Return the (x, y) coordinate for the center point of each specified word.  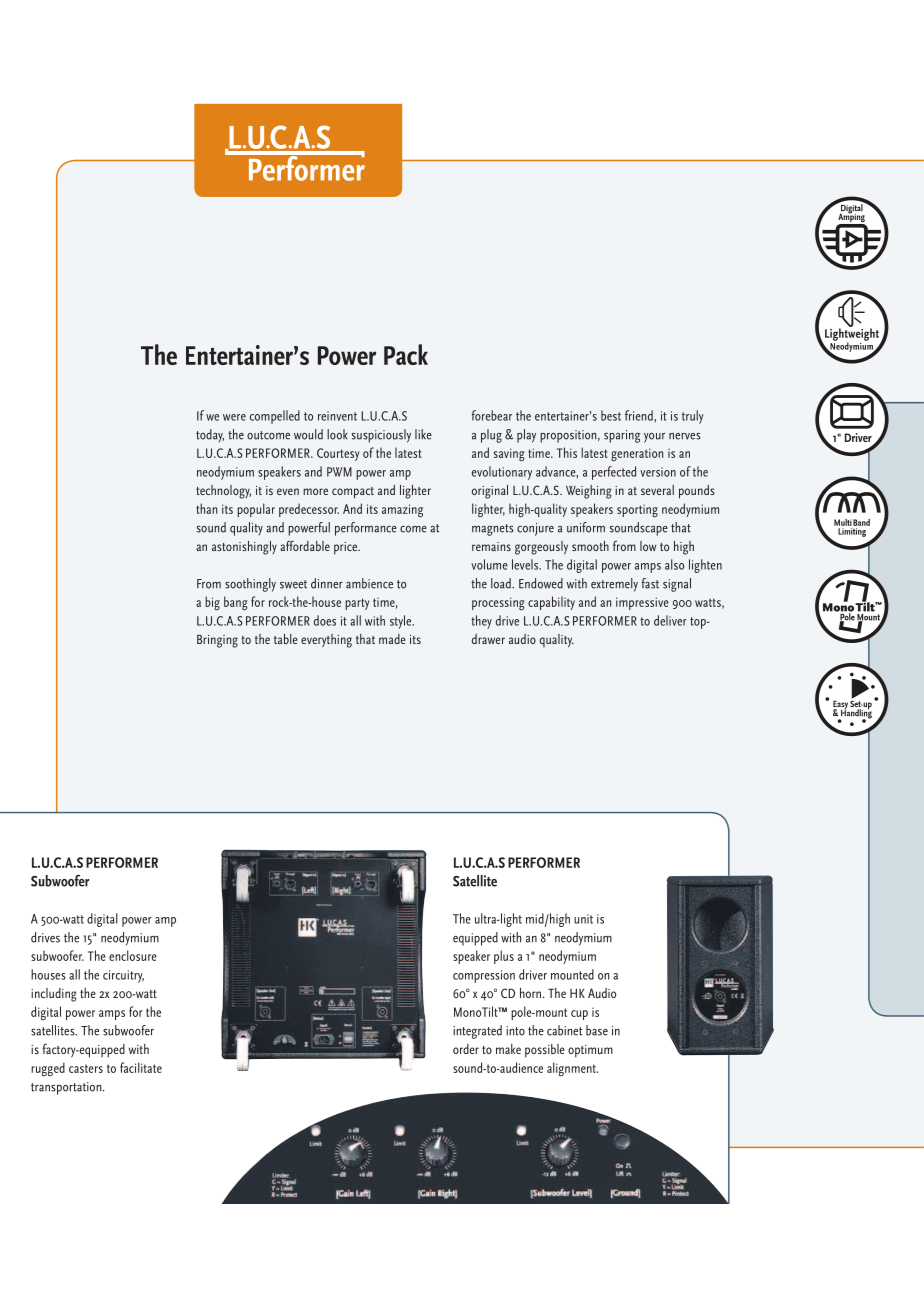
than (206, 508)
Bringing (217, 641)
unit (583, 919)
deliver (670, 620)
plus (504, 957)
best (611, 415)
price (347, 548)
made (392, 639)
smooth (590, 546)
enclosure (133, 955)
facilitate (141, 1067)
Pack (406, 354)
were (234, 417)
